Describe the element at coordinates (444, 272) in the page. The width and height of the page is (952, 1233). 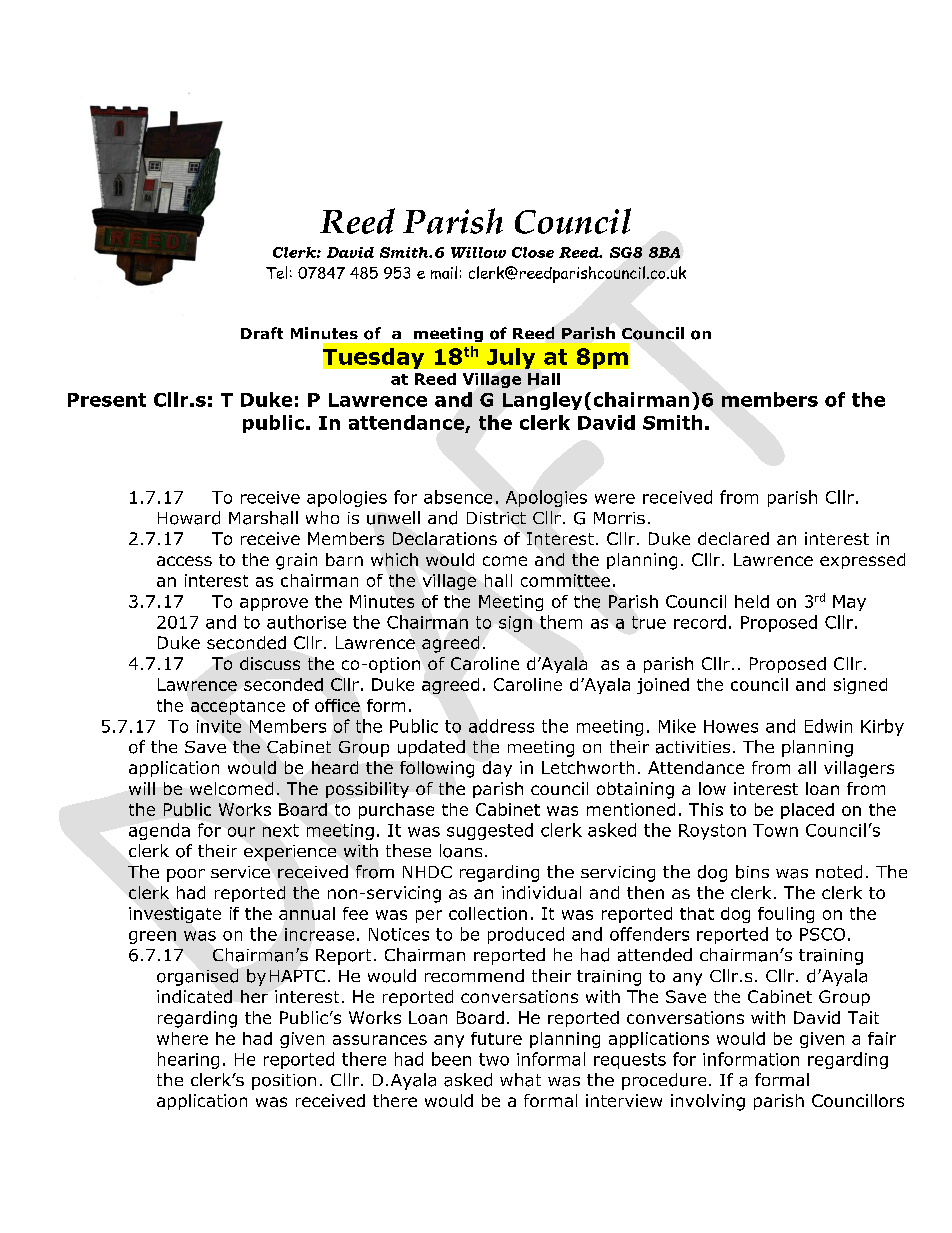
I see `mail` at that location.
